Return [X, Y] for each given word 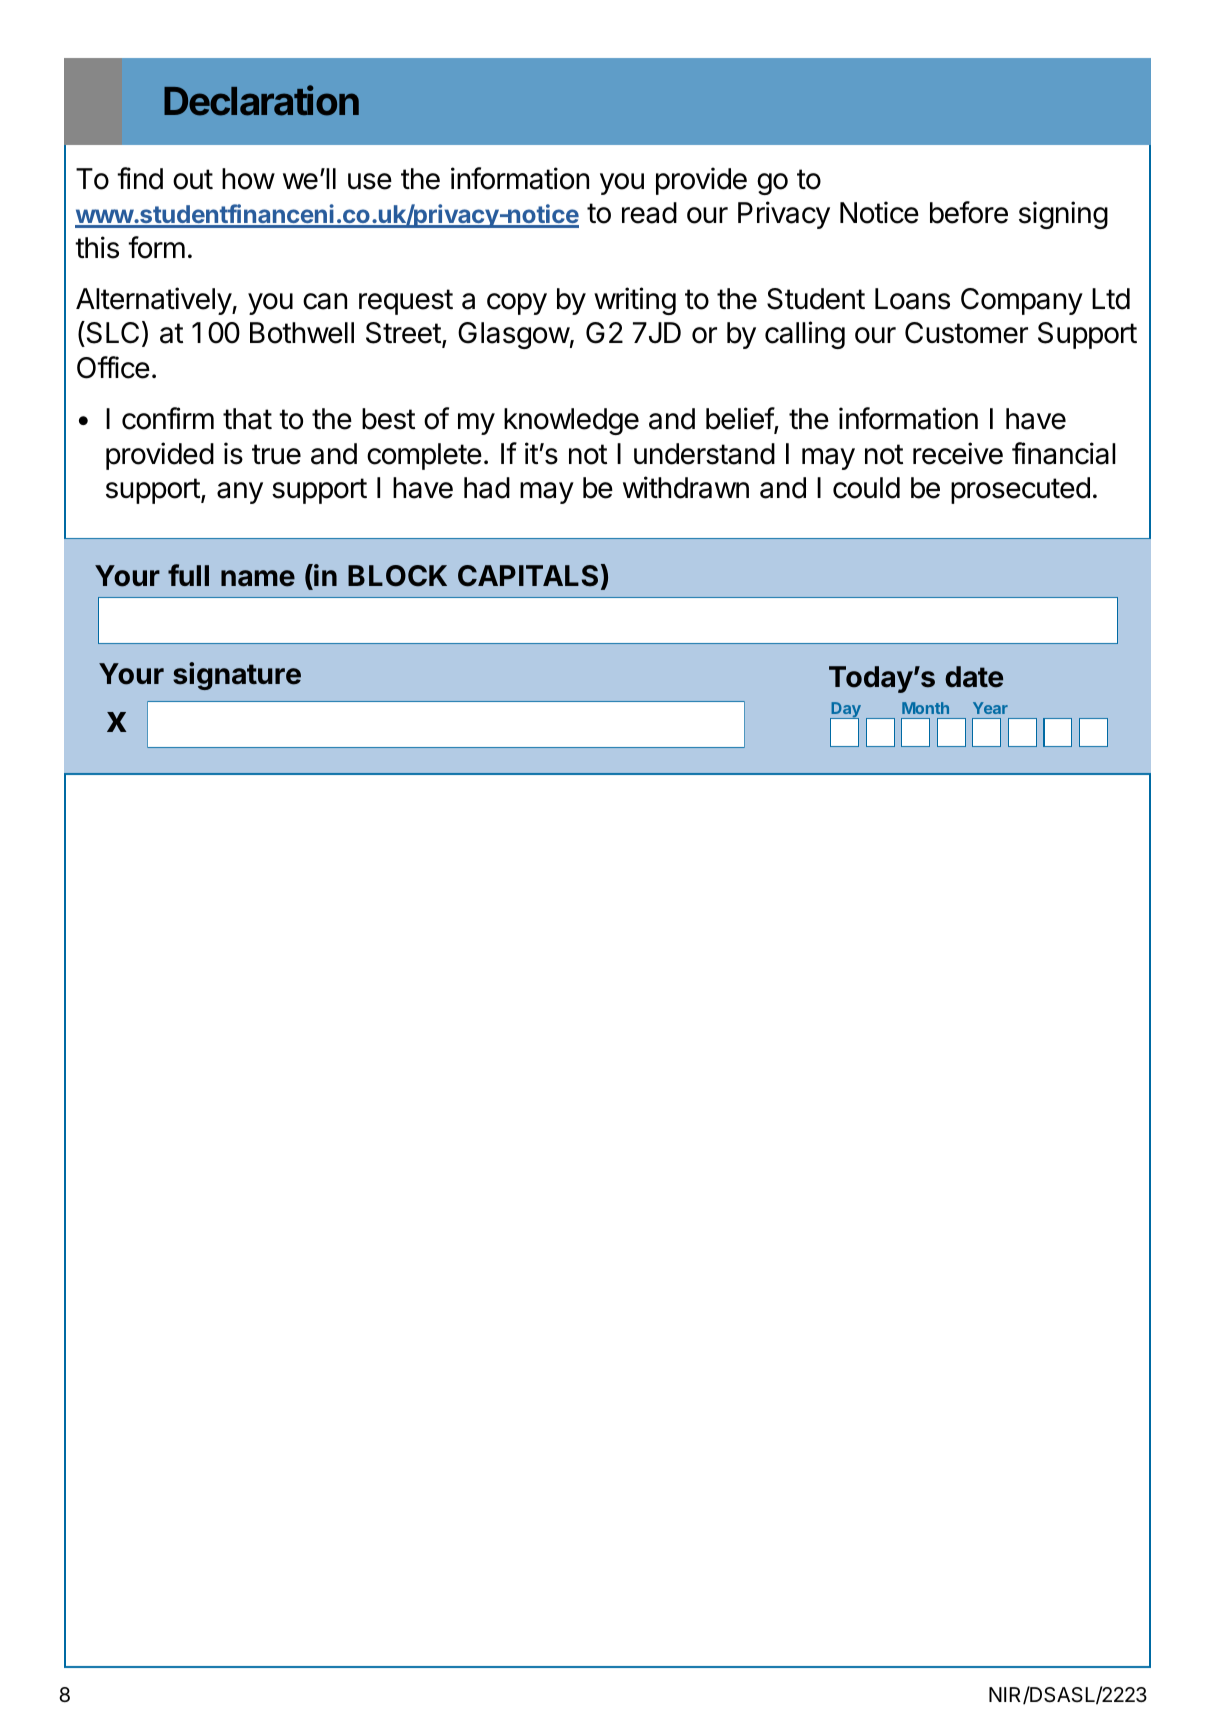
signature [237, 676]
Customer [966, 333]
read [649, 213]
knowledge [571, 421]
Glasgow [514, 335]
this [97, 247]
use [370, 181]
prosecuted [1020, 490]
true [276, 454]
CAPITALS [528, 576]
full [188, 575]
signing [1063, 215]
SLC [111, 334]
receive [958, 453]
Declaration [261, 100]
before [969, 212]
